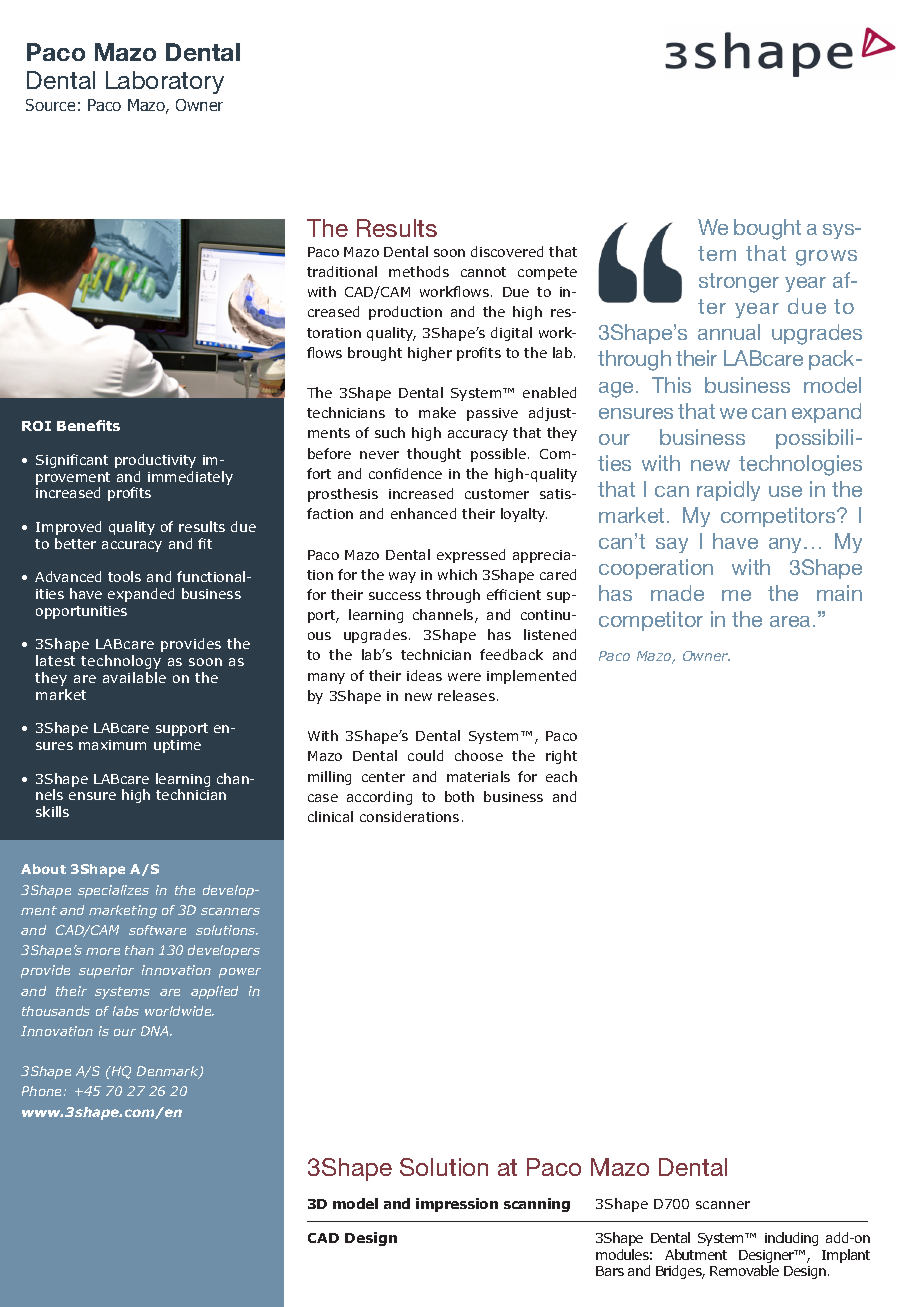 The image size is (924, 1307). What do you see at coordinates (43, 1091) in the document?
I see `Phone` at bounding box center [43, 1091].
